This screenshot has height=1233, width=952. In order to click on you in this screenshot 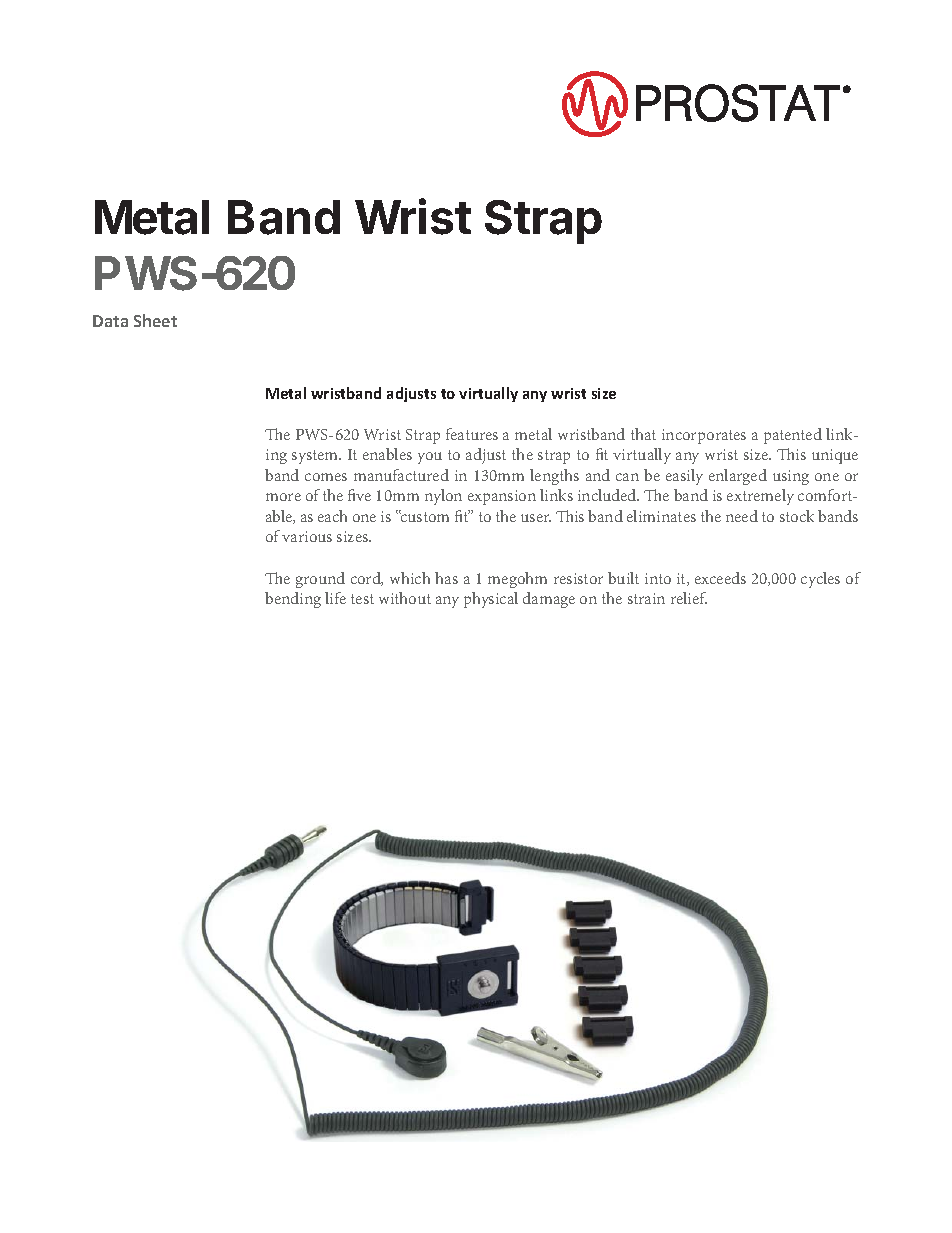, I will do `click(430, 458)`.
